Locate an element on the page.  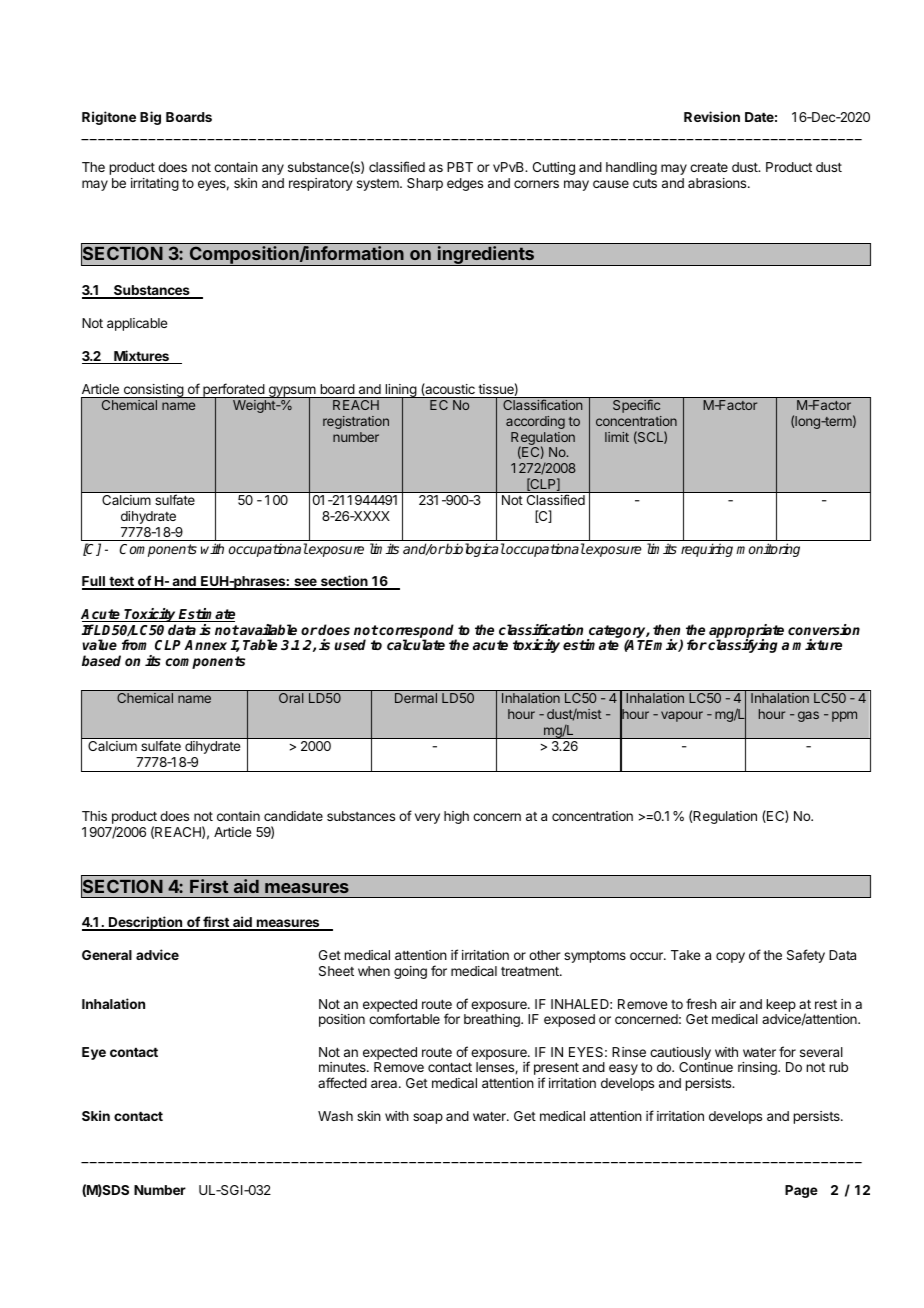
soap is located at coordinates (428, 1118).
